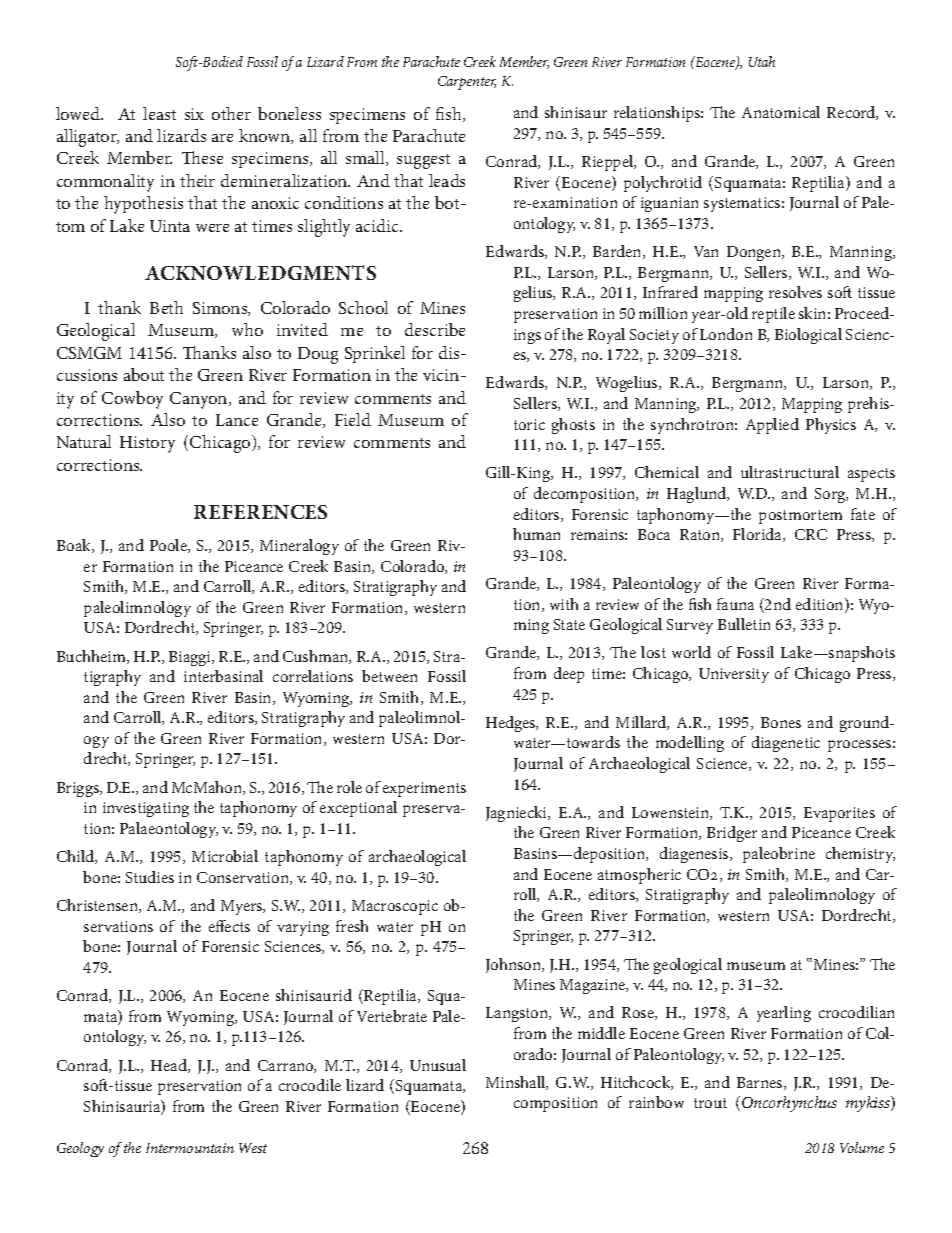 This screenshot has height=1233, width=952. I want to click on Geology, so click(80, 1149).
